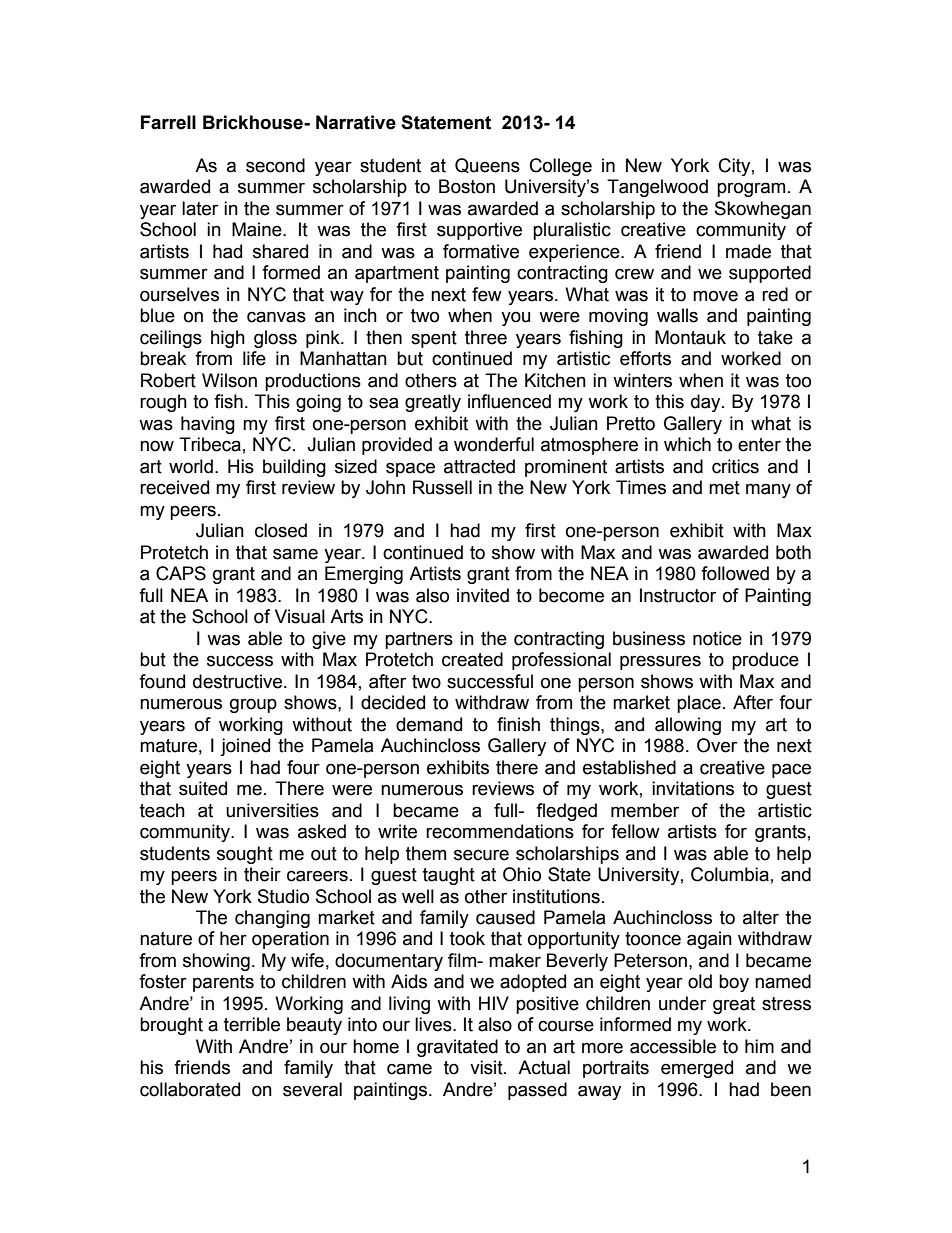  What do you see at coordinates (697, 1069) in the screenshot?
I see `emerged` at bounding box center [697, 1069].
